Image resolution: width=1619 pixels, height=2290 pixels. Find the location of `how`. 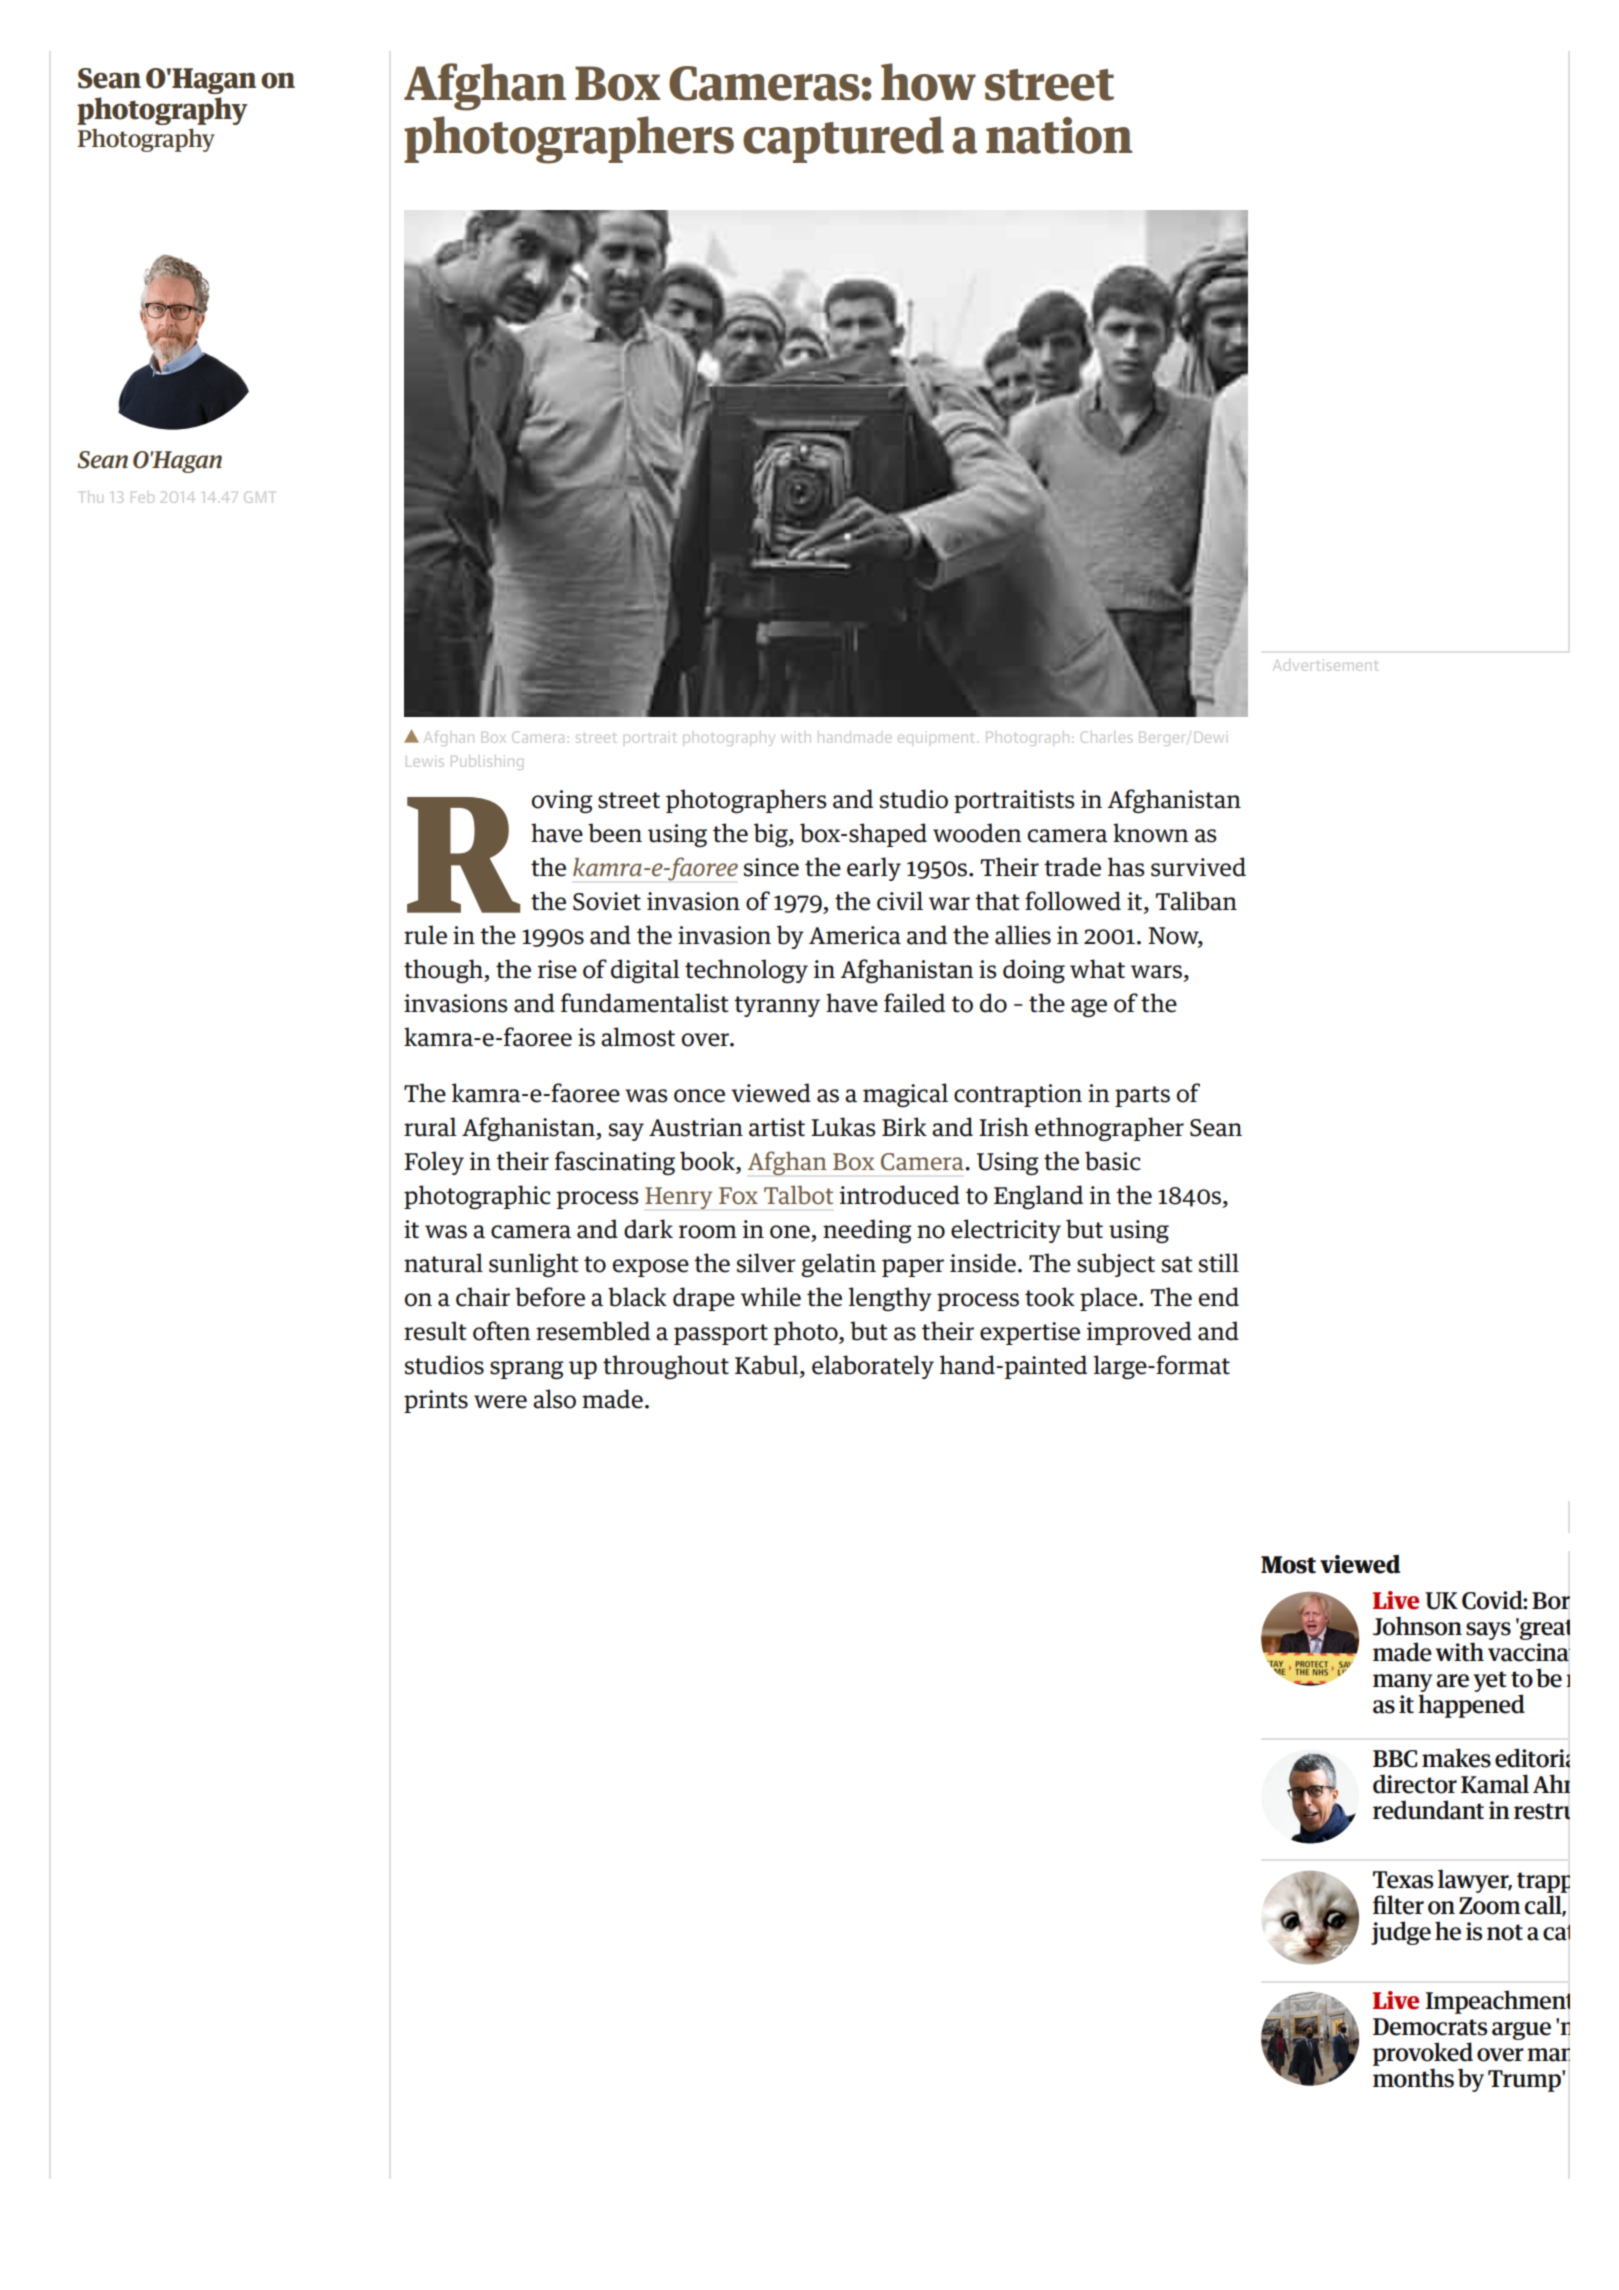

how is located at coordinates (928, 82).
